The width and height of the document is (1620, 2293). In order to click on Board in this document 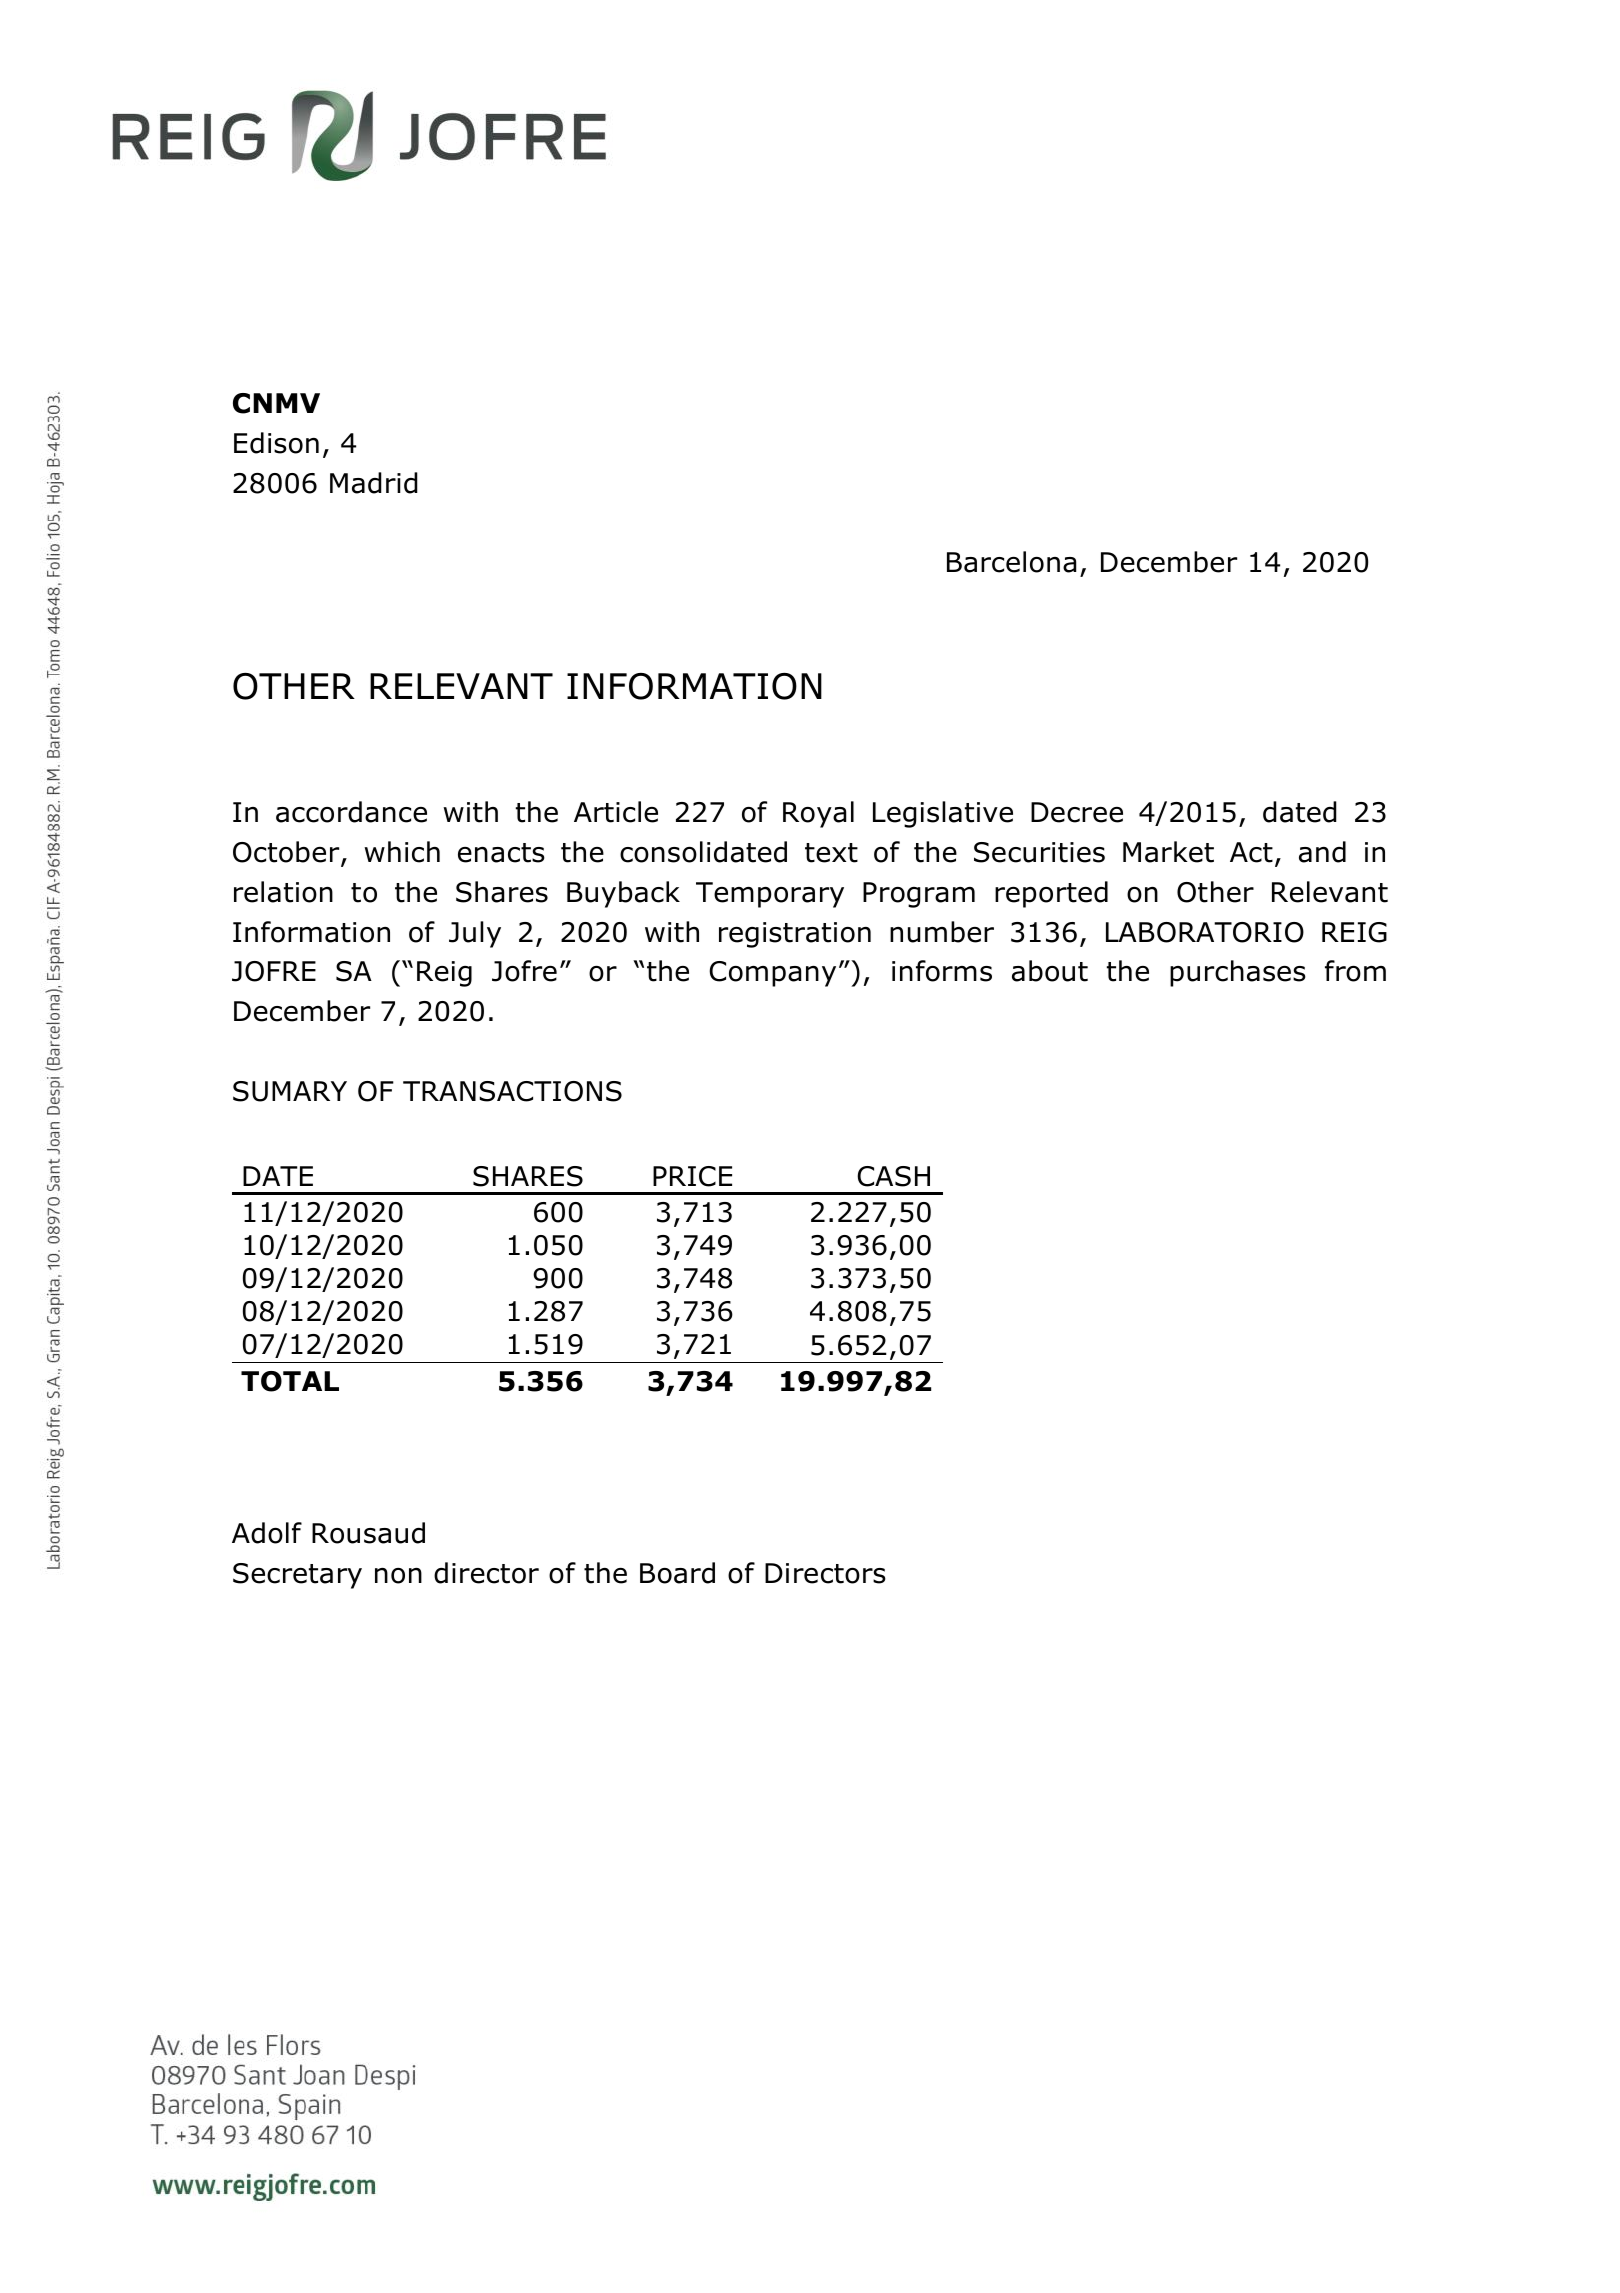, I will do `click(677, 1573)`.
